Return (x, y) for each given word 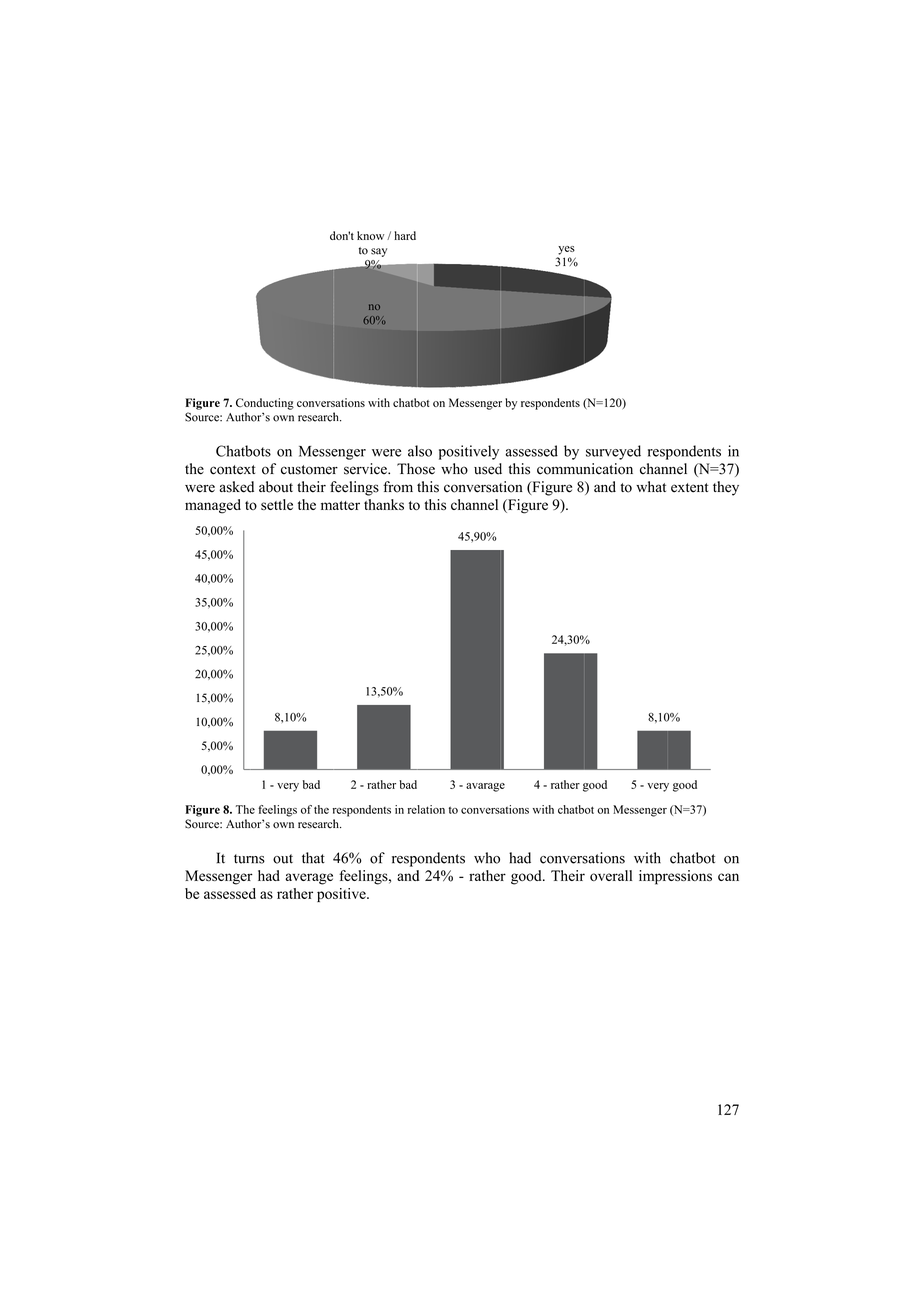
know (370, 235)
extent (689, 488)
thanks (384, 504)
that (313, 858)
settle (277, 504)
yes (566, 250)
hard (405, 235)
